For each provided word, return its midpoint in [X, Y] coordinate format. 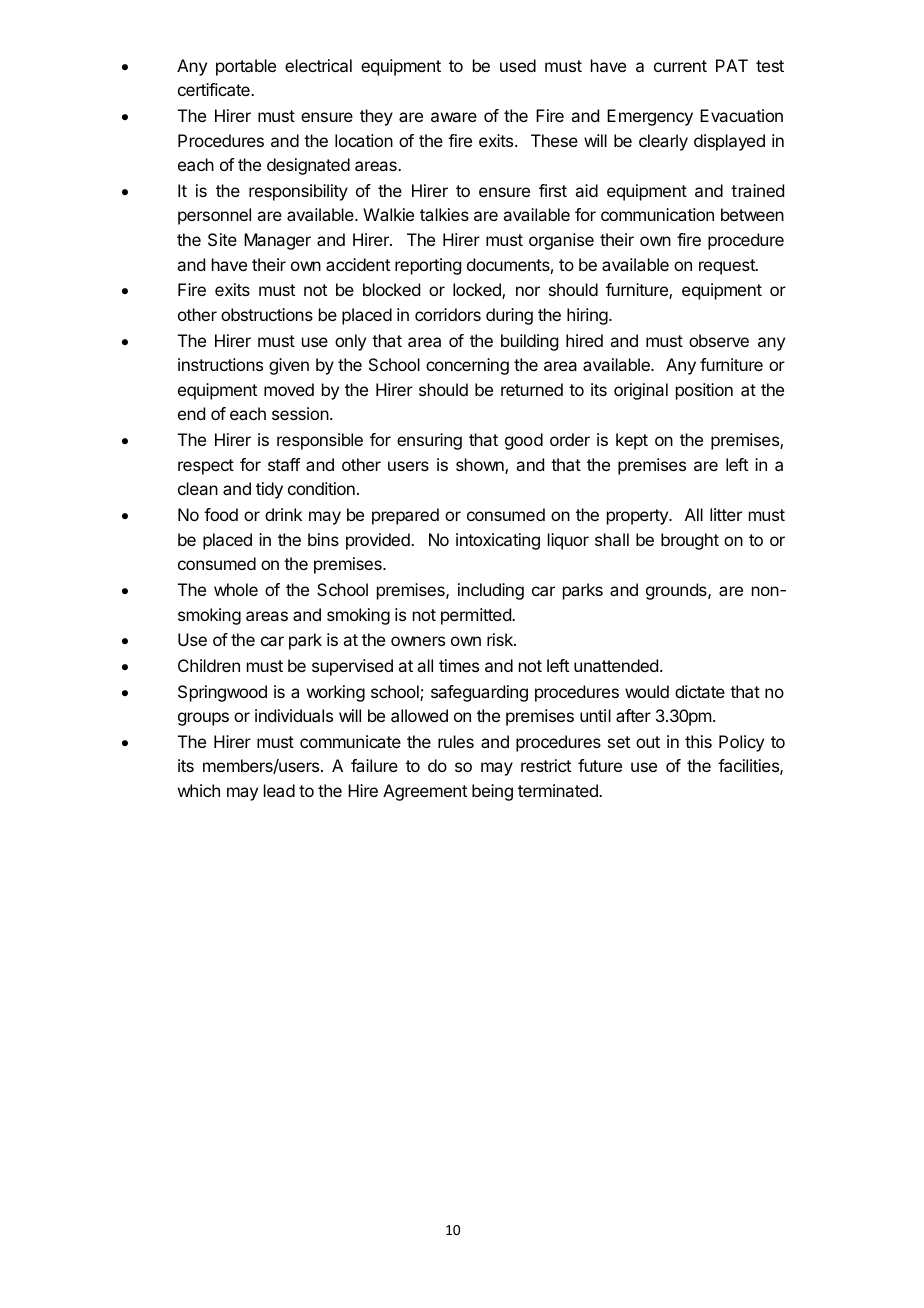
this [698, 741]
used [518, 65]
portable [246, 67]
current [680, 66]
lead [279, 790]
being [492, 792]
